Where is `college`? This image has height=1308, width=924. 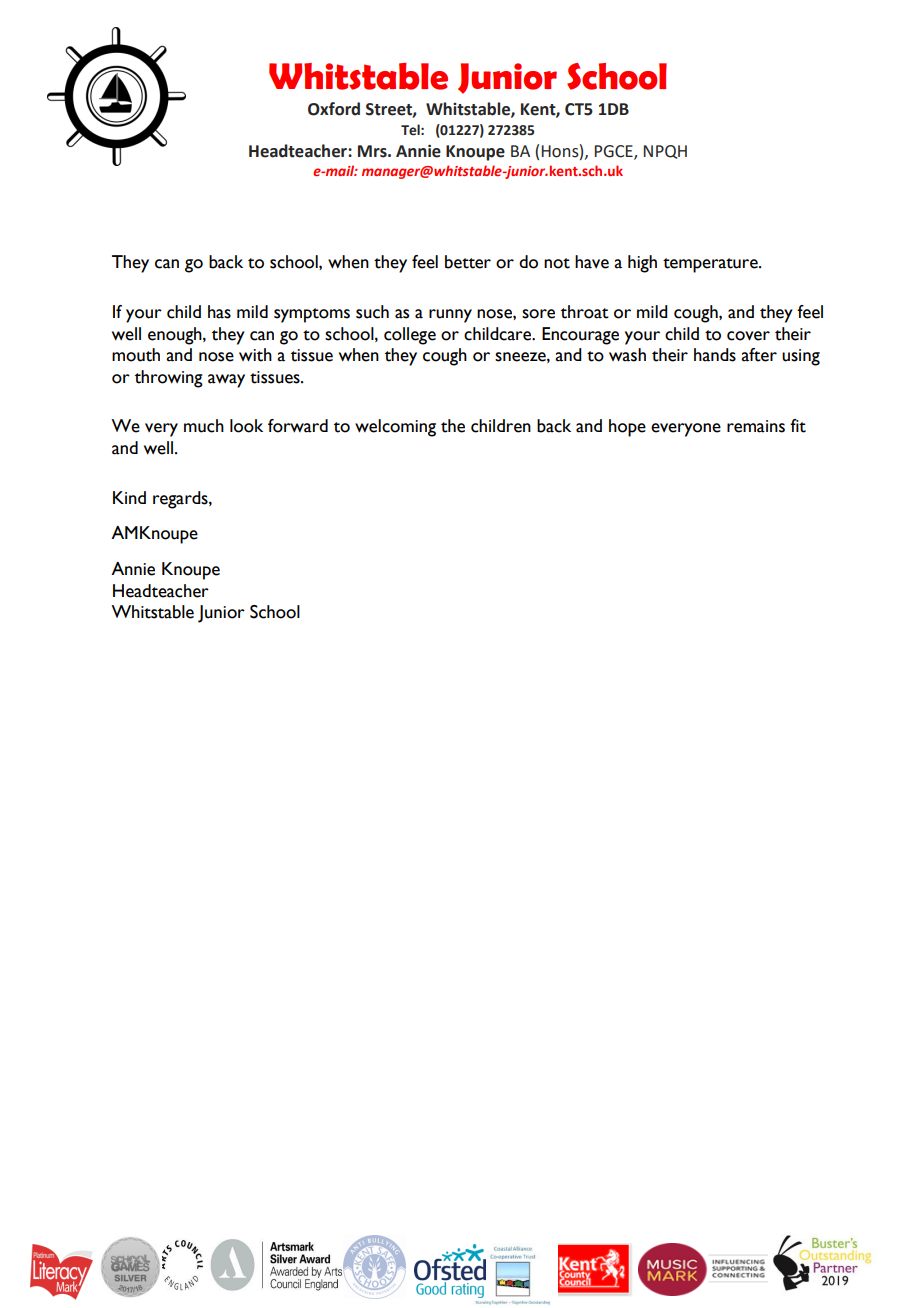 college is located at coordinates (410, 336).
